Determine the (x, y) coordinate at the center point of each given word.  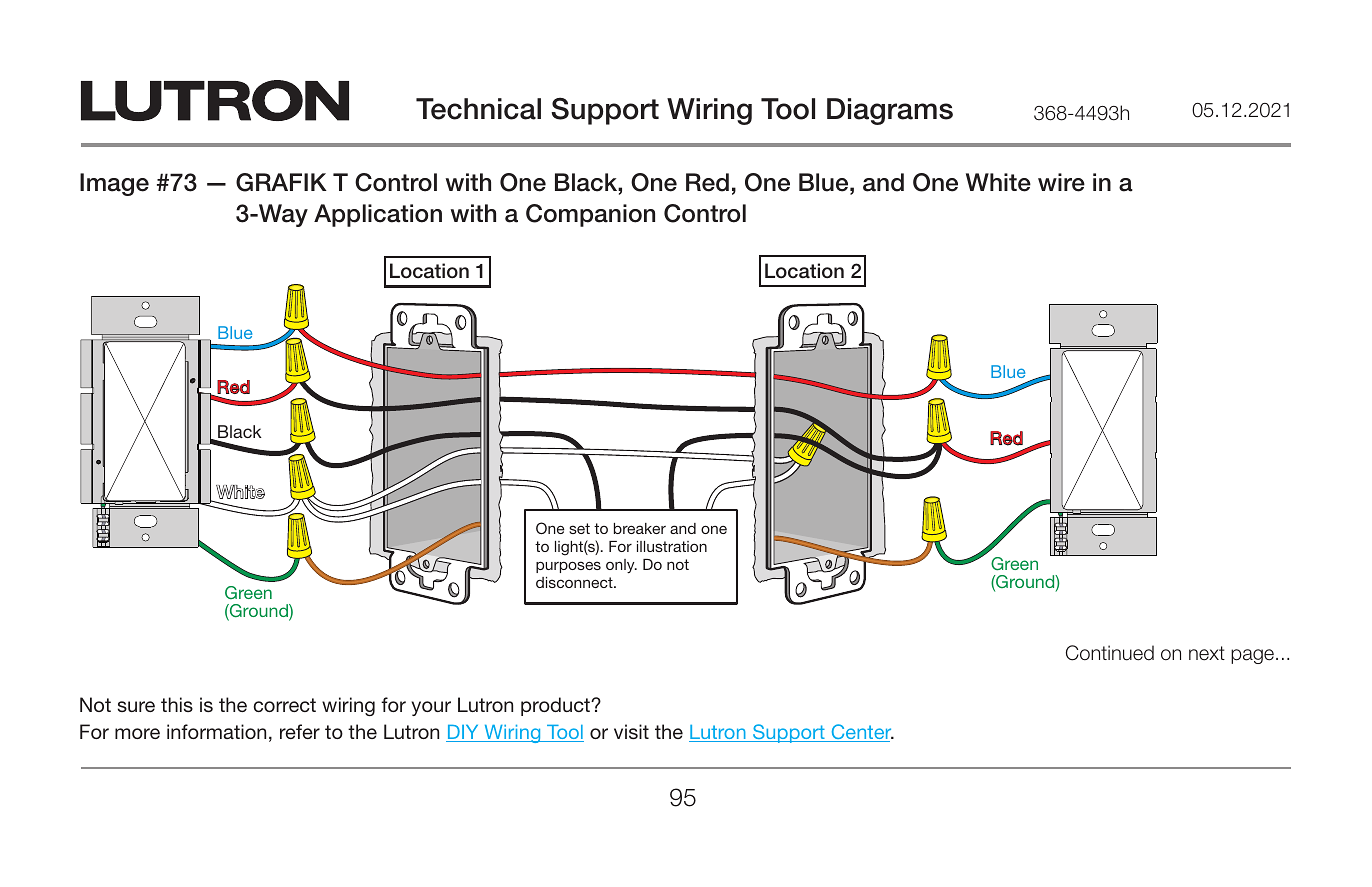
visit (631, 731)
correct (284, 705)
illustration (672, 546)
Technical (478, 109)
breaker (640, 528)
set (579, 528)
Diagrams (890, 111)
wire (1061, 182)
